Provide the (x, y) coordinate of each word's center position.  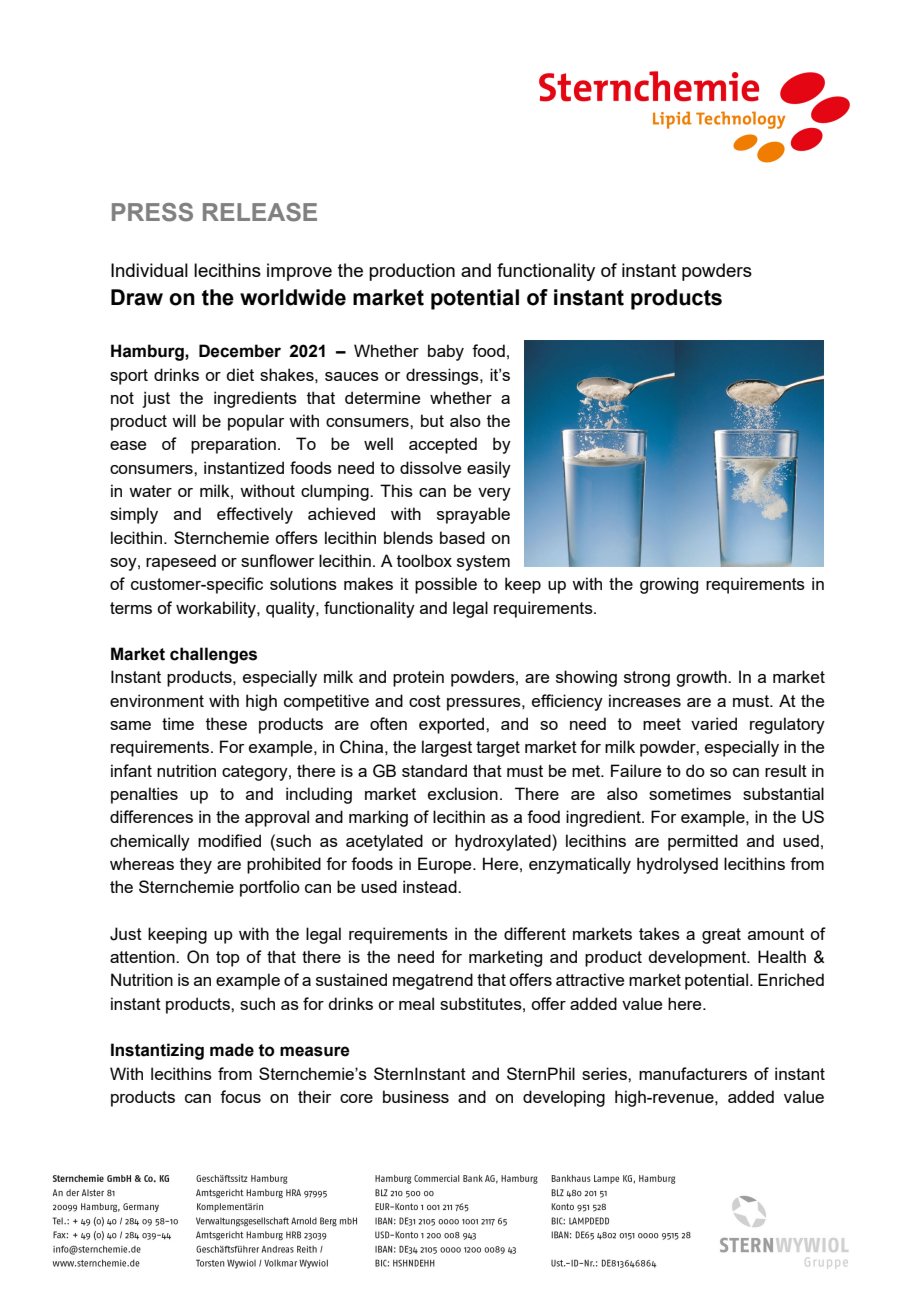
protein (418, 678)
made (232, 1050)
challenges (213, 655)
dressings (443, 376)
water (150, 491)
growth (702, 678)
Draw (137, 297)
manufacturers (693, 1073)
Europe (446, 865)
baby (446, 352)
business (416, 1096)
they (196, 865)
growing (669, 585)
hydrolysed (677, 865)
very (494, 494)
